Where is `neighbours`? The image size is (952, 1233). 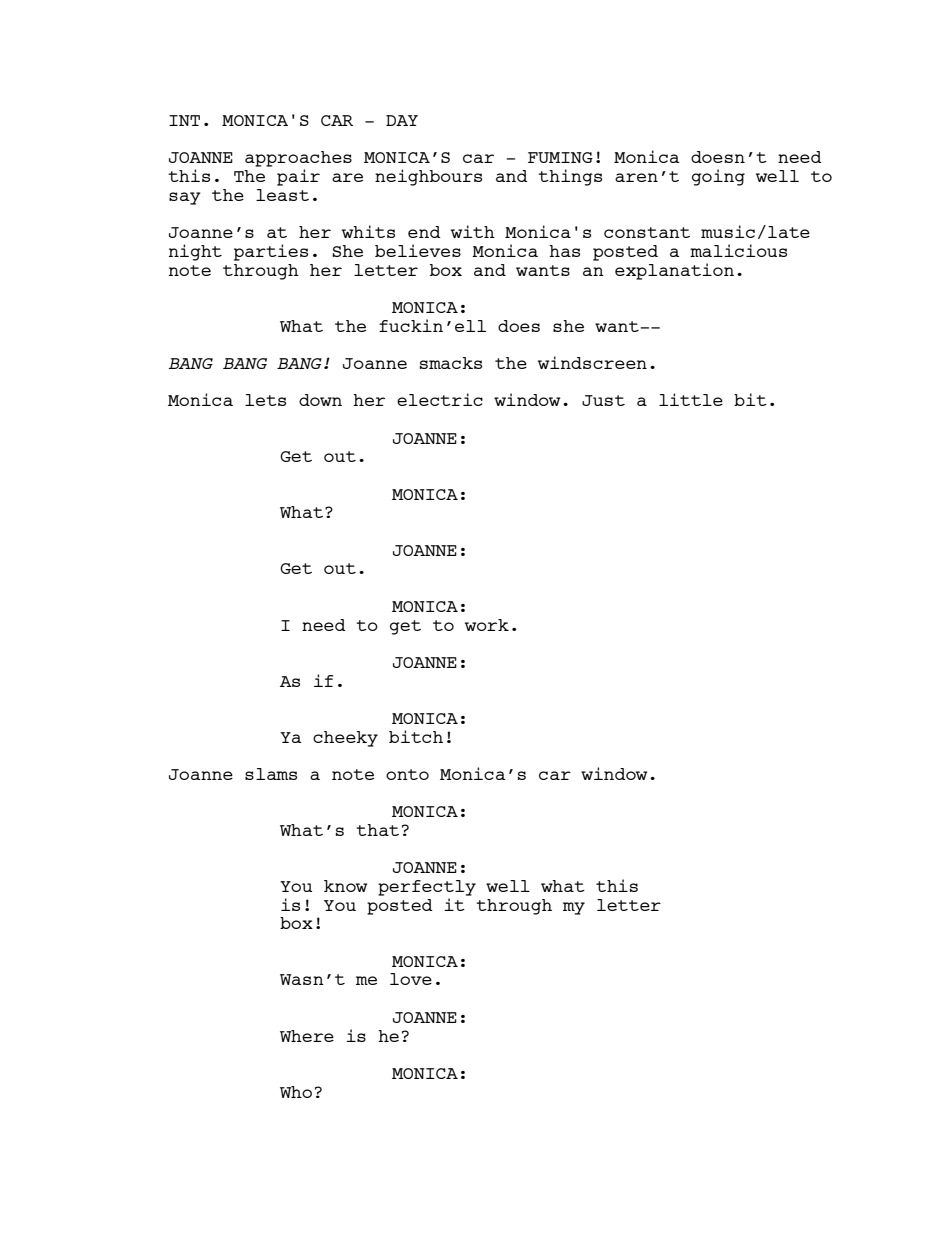
neighbours is located at coordinates (428, 177).
